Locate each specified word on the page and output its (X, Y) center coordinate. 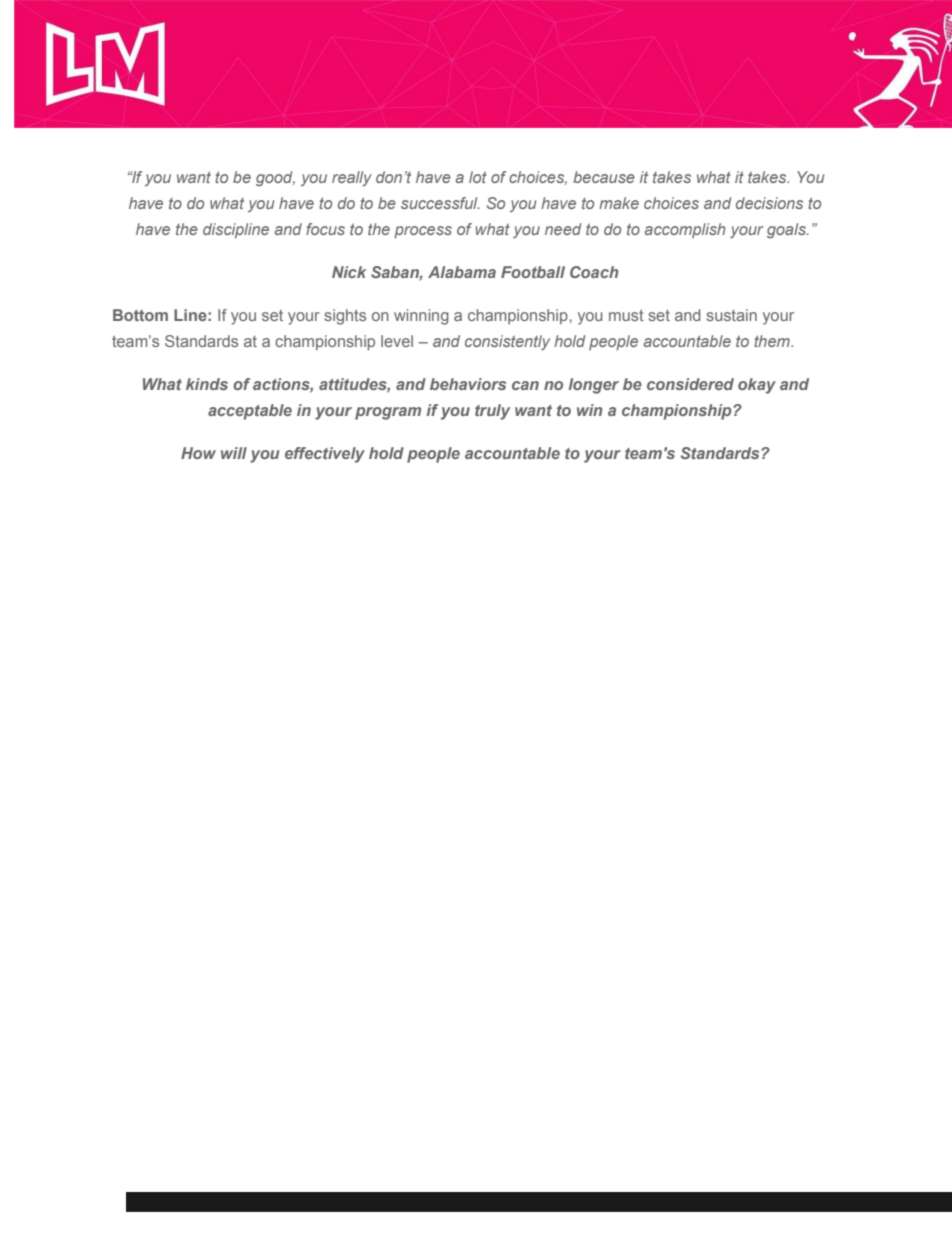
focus (325, 229)
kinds (207, 384)
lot (478, 177)
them (773, 341)
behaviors (468, 384)
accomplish (685, 230)
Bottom (140, 315)
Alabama (462, 272)
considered (690, 384)
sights (345, 317)
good (275, 178)
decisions (769, 203)
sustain (732, 315)
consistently (507, 342)
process (423, 232)
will (234, 453)
